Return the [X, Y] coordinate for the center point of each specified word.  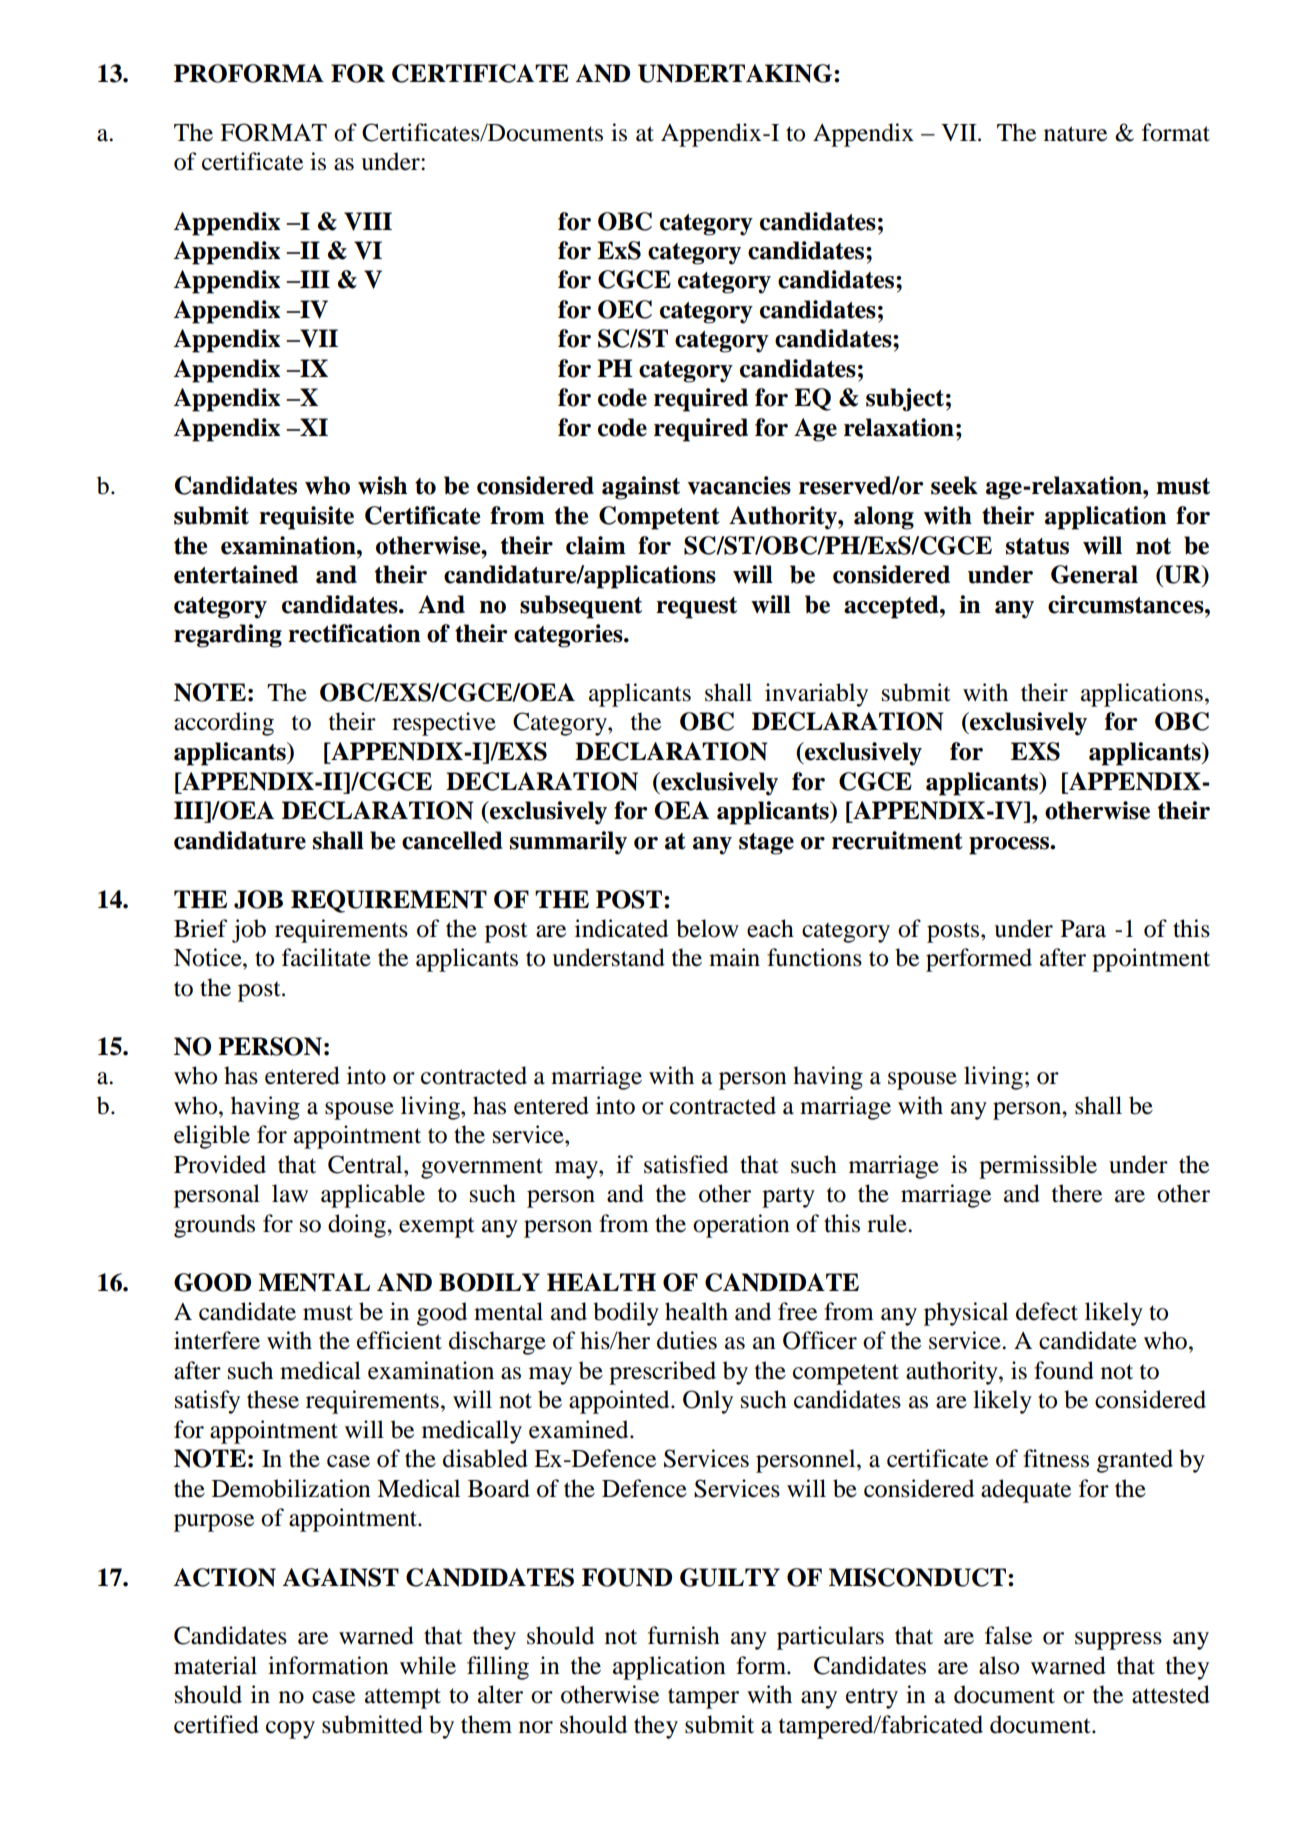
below [707, 928]
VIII [368, 221]
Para [1083, 929]
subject [905, 400]
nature [1075, 134]
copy [290, 1730]
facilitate [326, 957]
